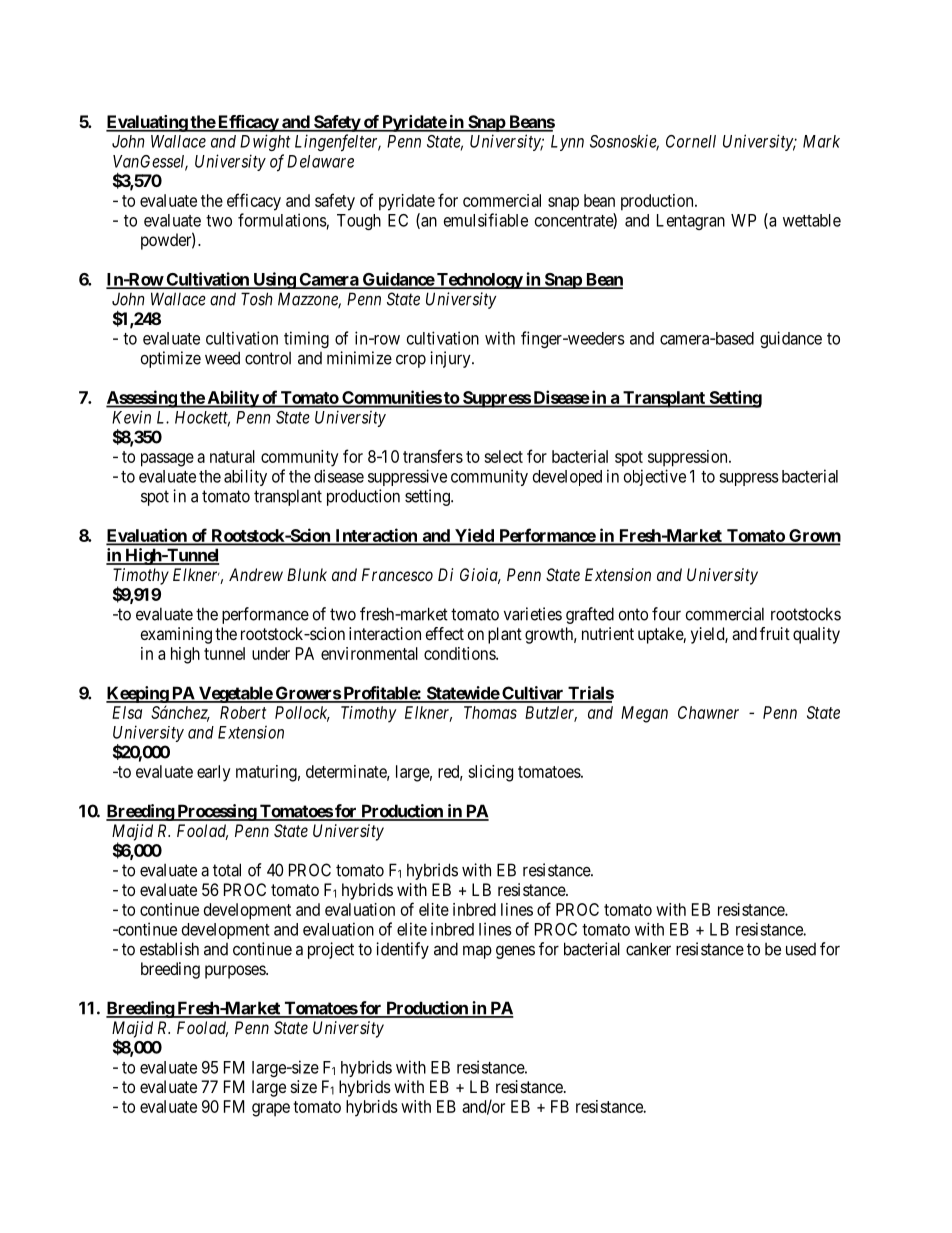 This screenshot has height=1233, width=952. Describe the element at coordinates (644, 714) in the screenshot. I see `Megan` at that location.
